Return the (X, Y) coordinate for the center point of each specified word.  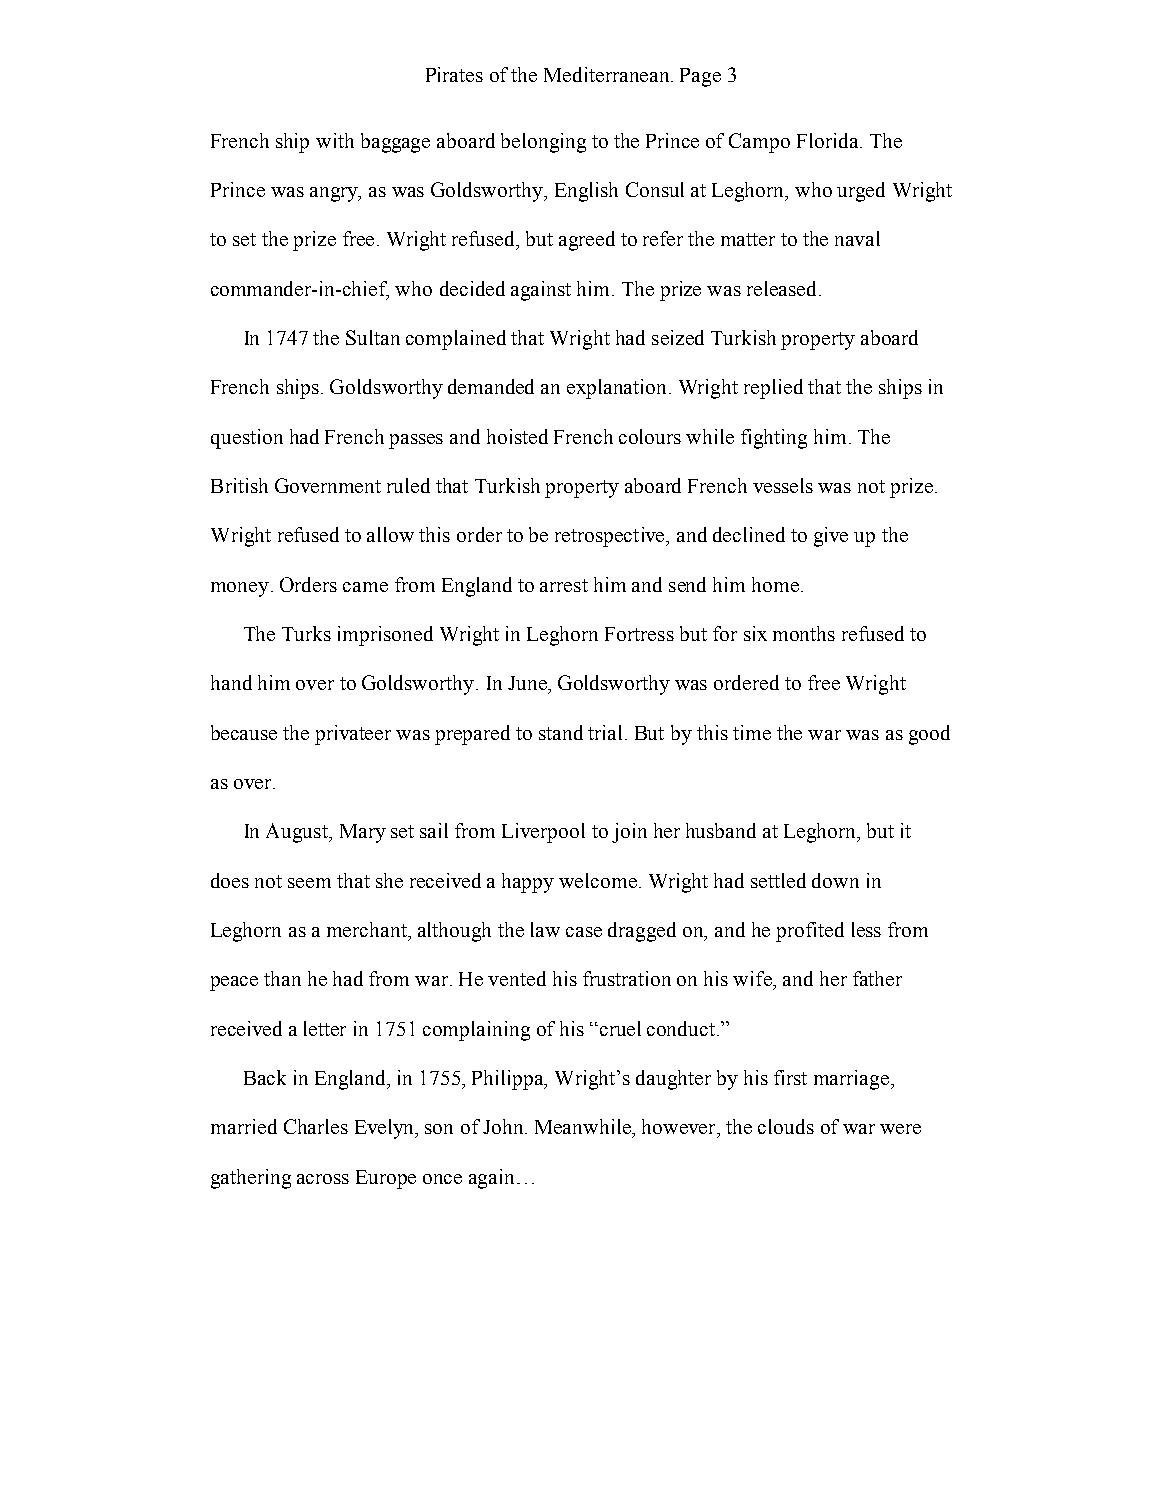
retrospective (611, 537)
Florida (829, 140)
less (866, 929)
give (831, 537)
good (929, 735)
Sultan (373, 337)
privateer (353, 735)
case (584, 932)
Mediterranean (608, 74)
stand (561, 732)
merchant (368, 929)
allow (390, 534)
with (335, 140)
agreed (587, 241)
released (783, 288)
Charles (316, 1126)
